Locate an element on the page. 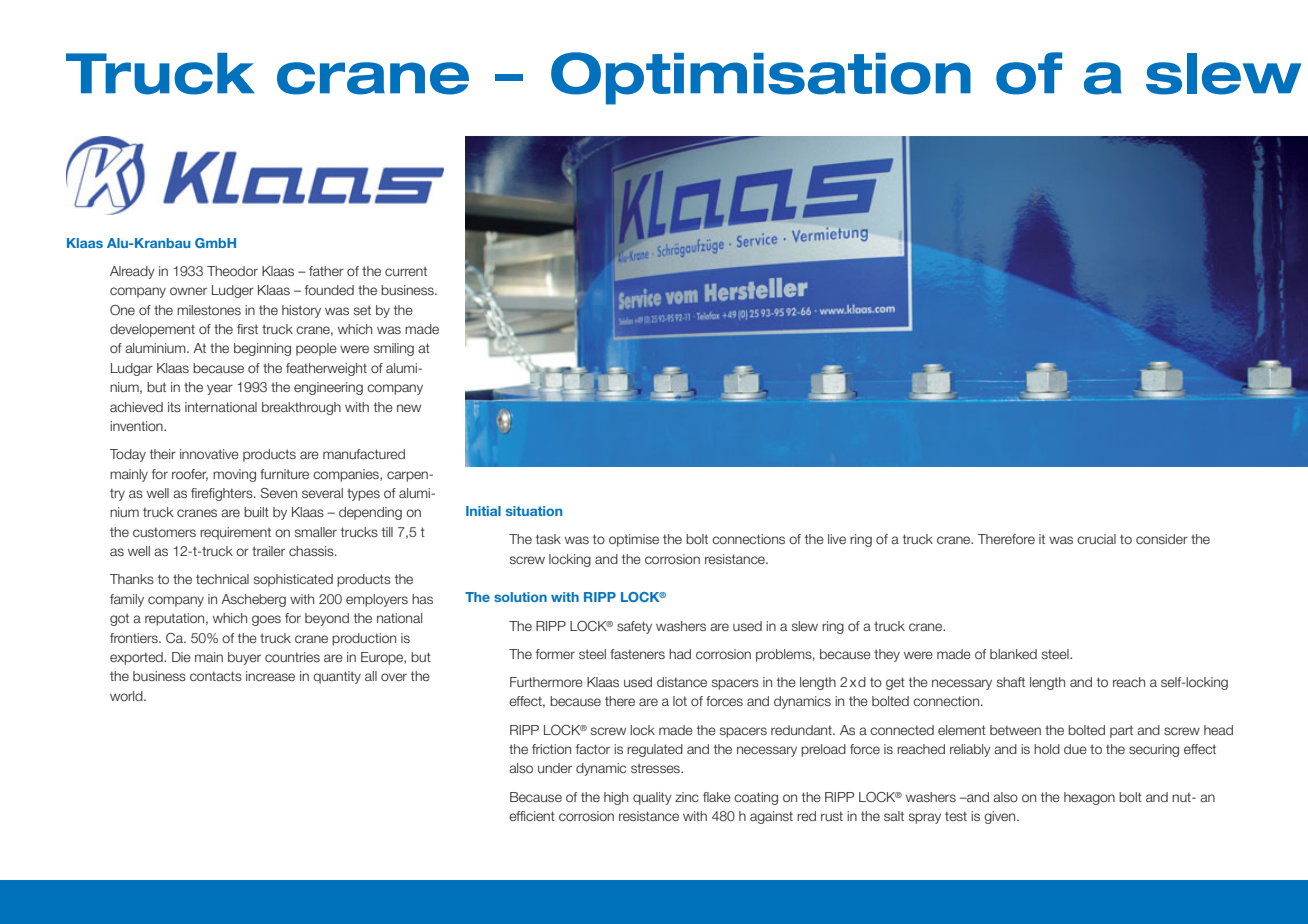  innovative is located at coordinates (209, 454).
